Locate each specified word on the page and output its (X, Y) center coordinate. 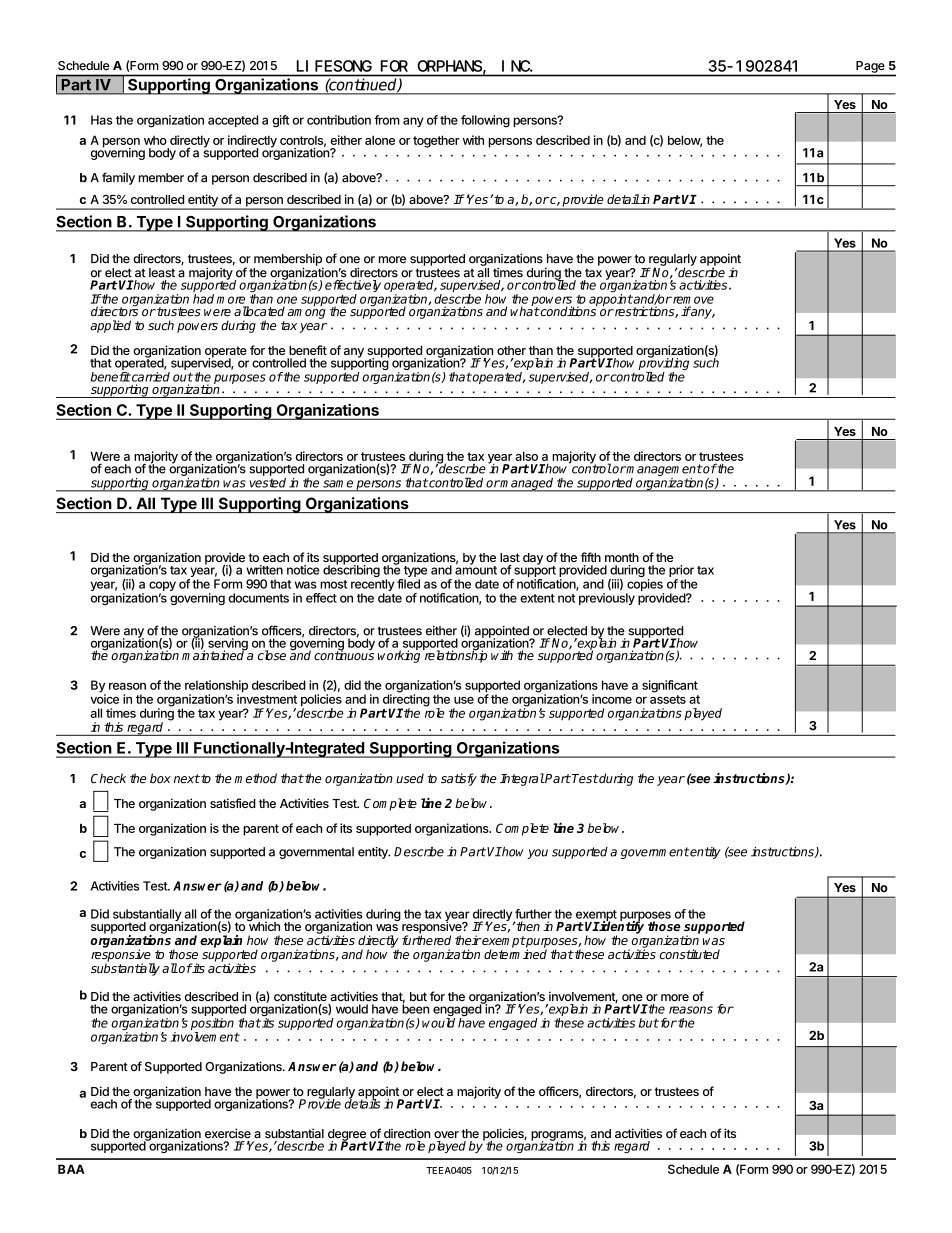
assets (668, 699)
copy (162, 587)
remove (692, 300)
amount (476, 569)
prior (681, 572)
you (537, 854)
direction (407, 1133)
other (511, 350)
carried (150, 377)
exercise (228, 1133)
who (155, 140)
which (263, 925)
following (485, 121)
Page (870, 67)
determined (515, 954)
